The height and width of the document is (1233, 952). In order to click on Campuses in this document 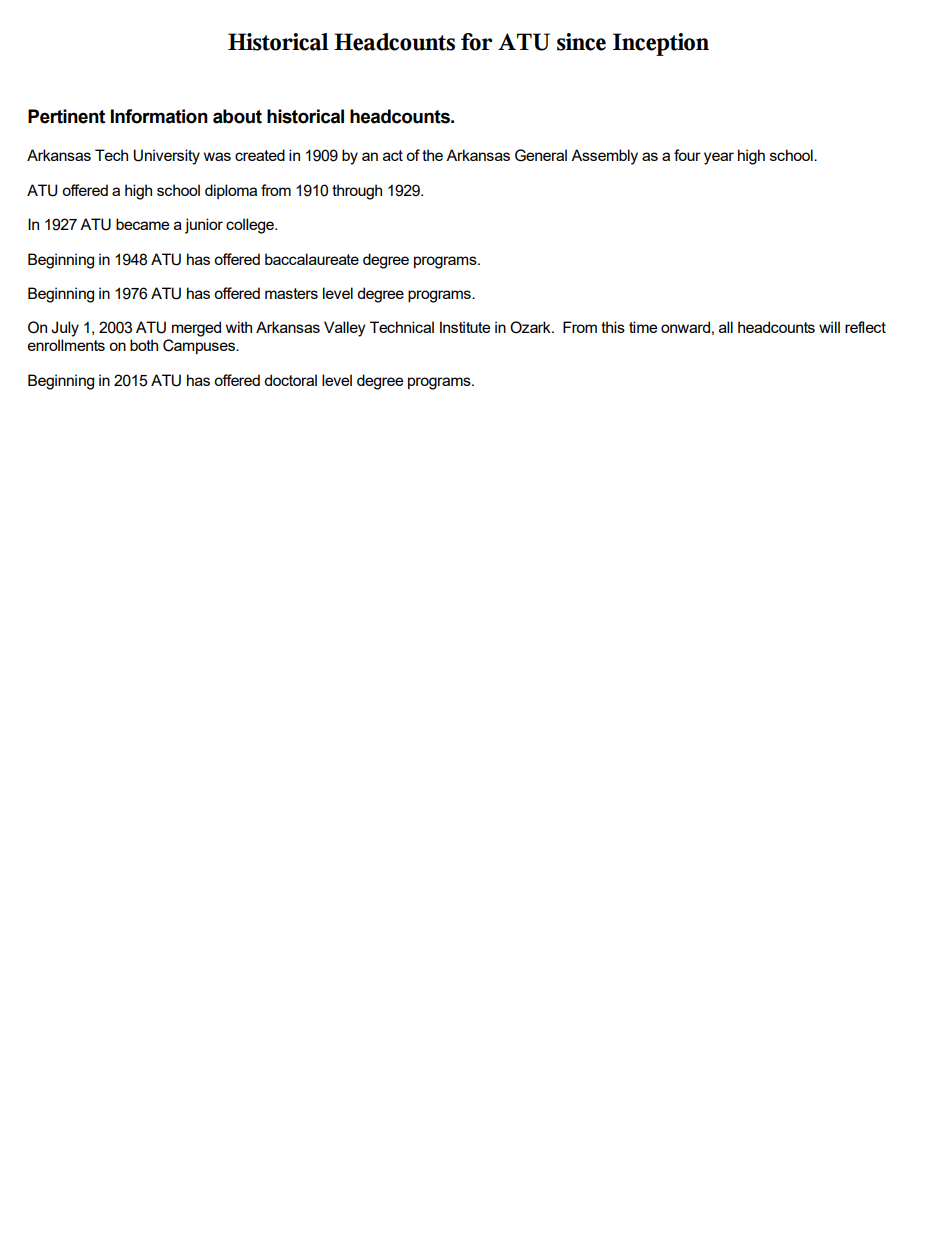, I will do `click(200, 346)`.
